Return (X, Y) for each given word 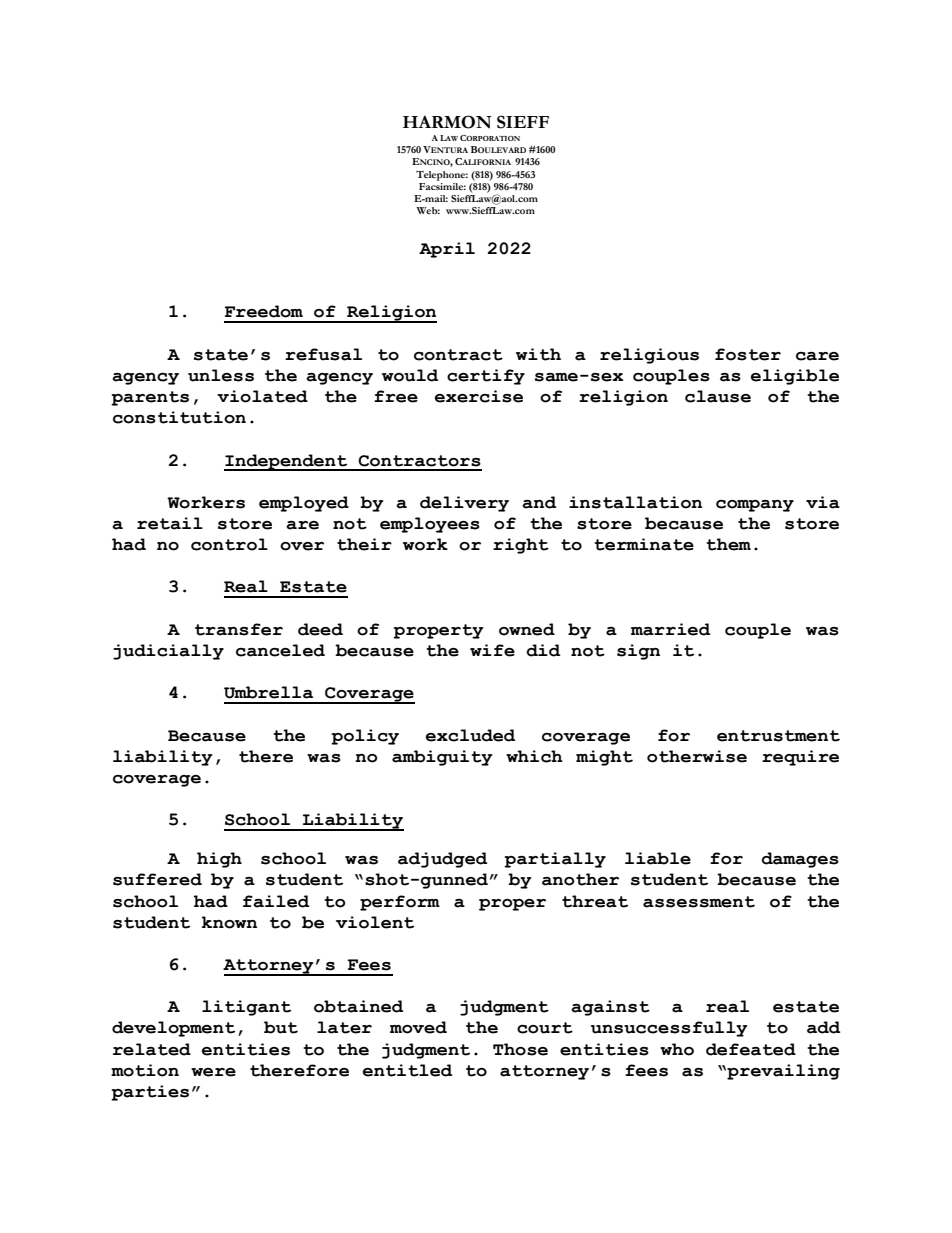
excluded (470, 735)
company (755, 506)
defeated (751, 1049)
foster (748, 354)
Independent (287, 462)
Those (520, 1049)
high (219, 860)
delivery (464, 504)
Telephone (442, 176)
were (213, 1072)
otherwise (697, 756)
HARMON (447, 122)
